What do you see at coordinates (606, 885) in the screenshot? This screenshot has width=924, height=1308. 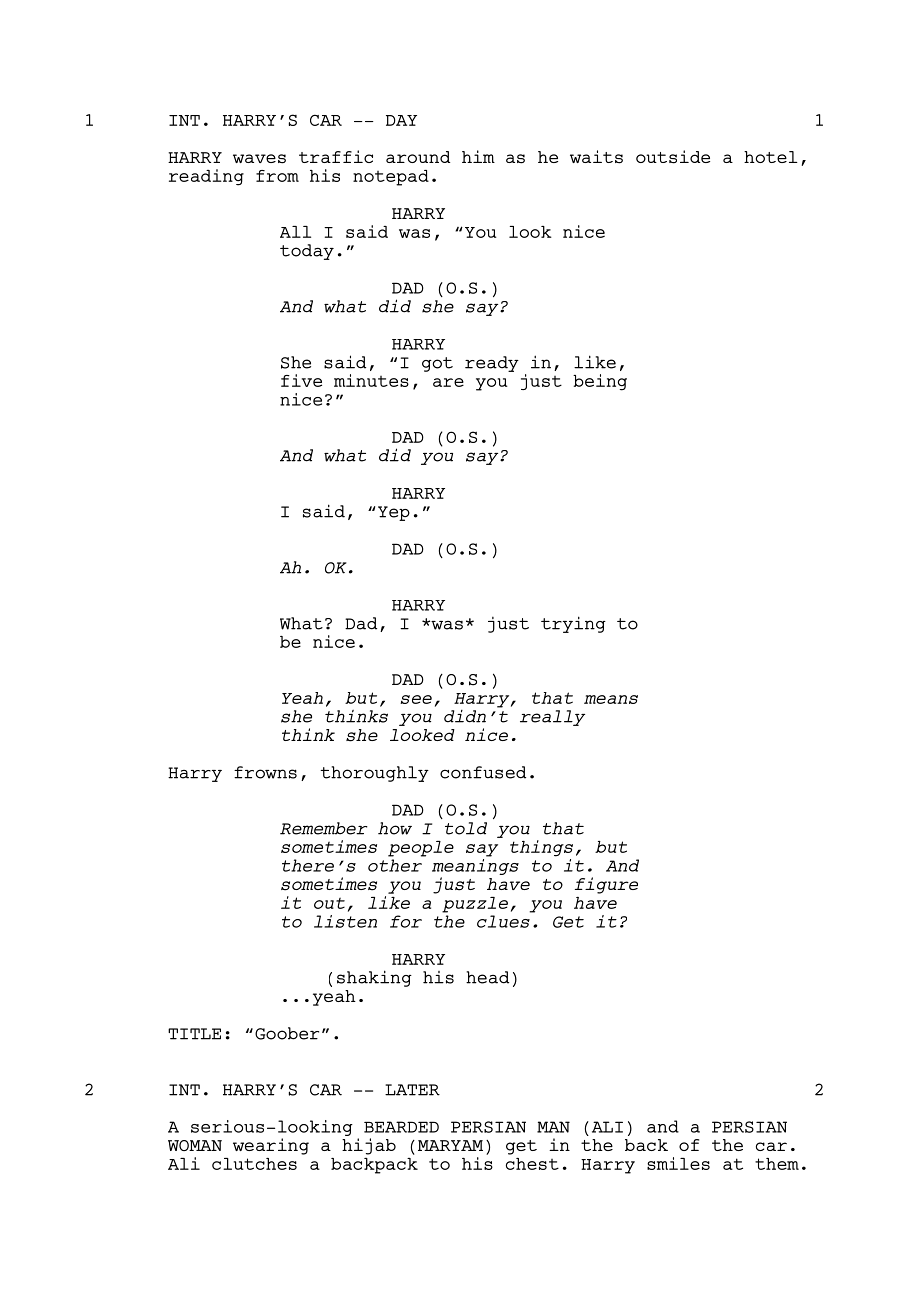 I see `figure` at bounding box center [606, 885].
